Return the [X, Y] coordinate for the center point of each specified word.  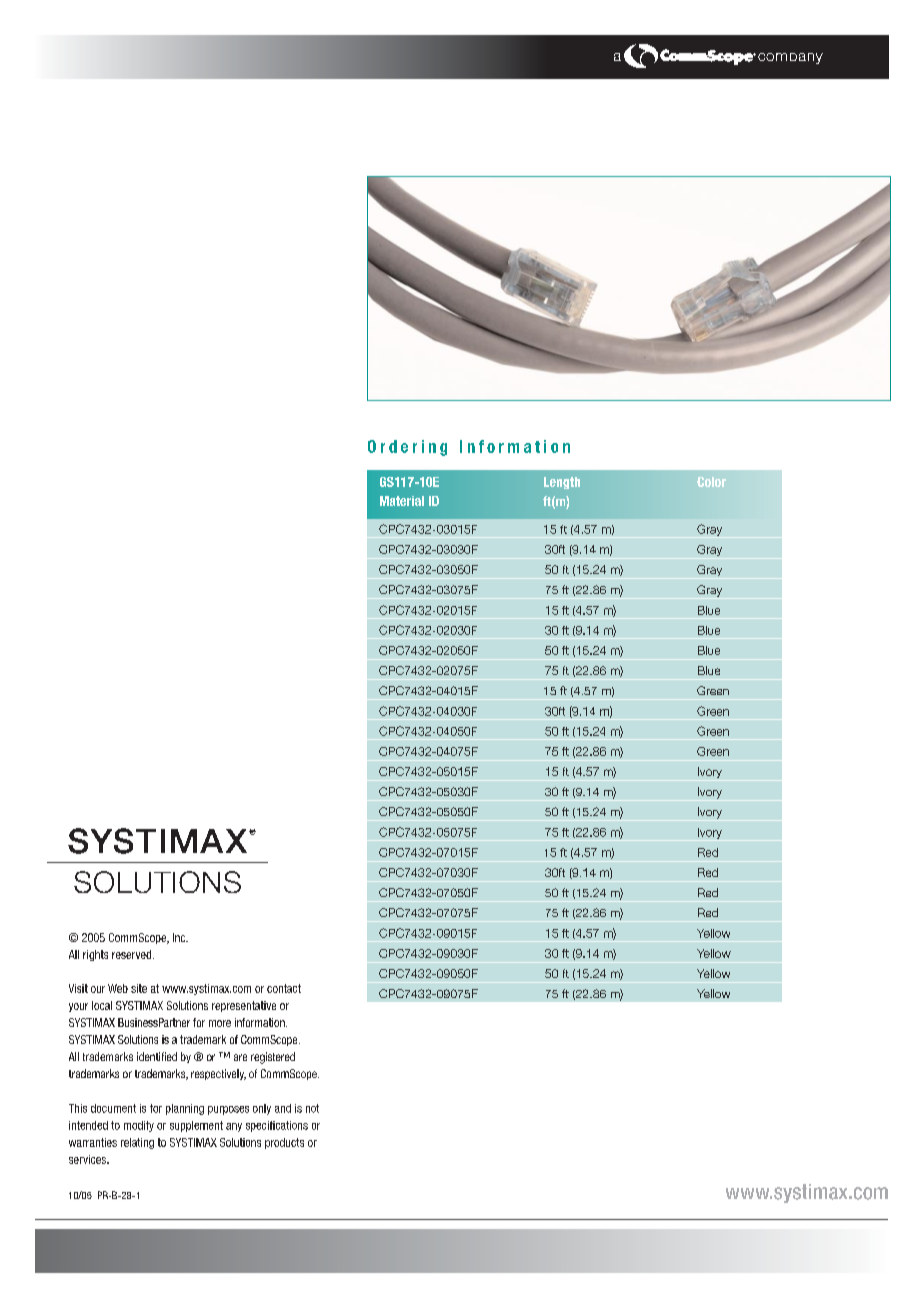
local [102, 1005]
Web [118, 988]
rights [95, 955]
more [220, 1023]
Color [711, 482]
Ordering [407, 448]
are [240, 1057]
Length [562, 483]
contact [284, 988]
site [139, 988]
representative [244, 1006]
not [312, 1108]
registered [273, 1058]
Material [402, 501]
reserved [131, 954]
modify [139, 1126]
